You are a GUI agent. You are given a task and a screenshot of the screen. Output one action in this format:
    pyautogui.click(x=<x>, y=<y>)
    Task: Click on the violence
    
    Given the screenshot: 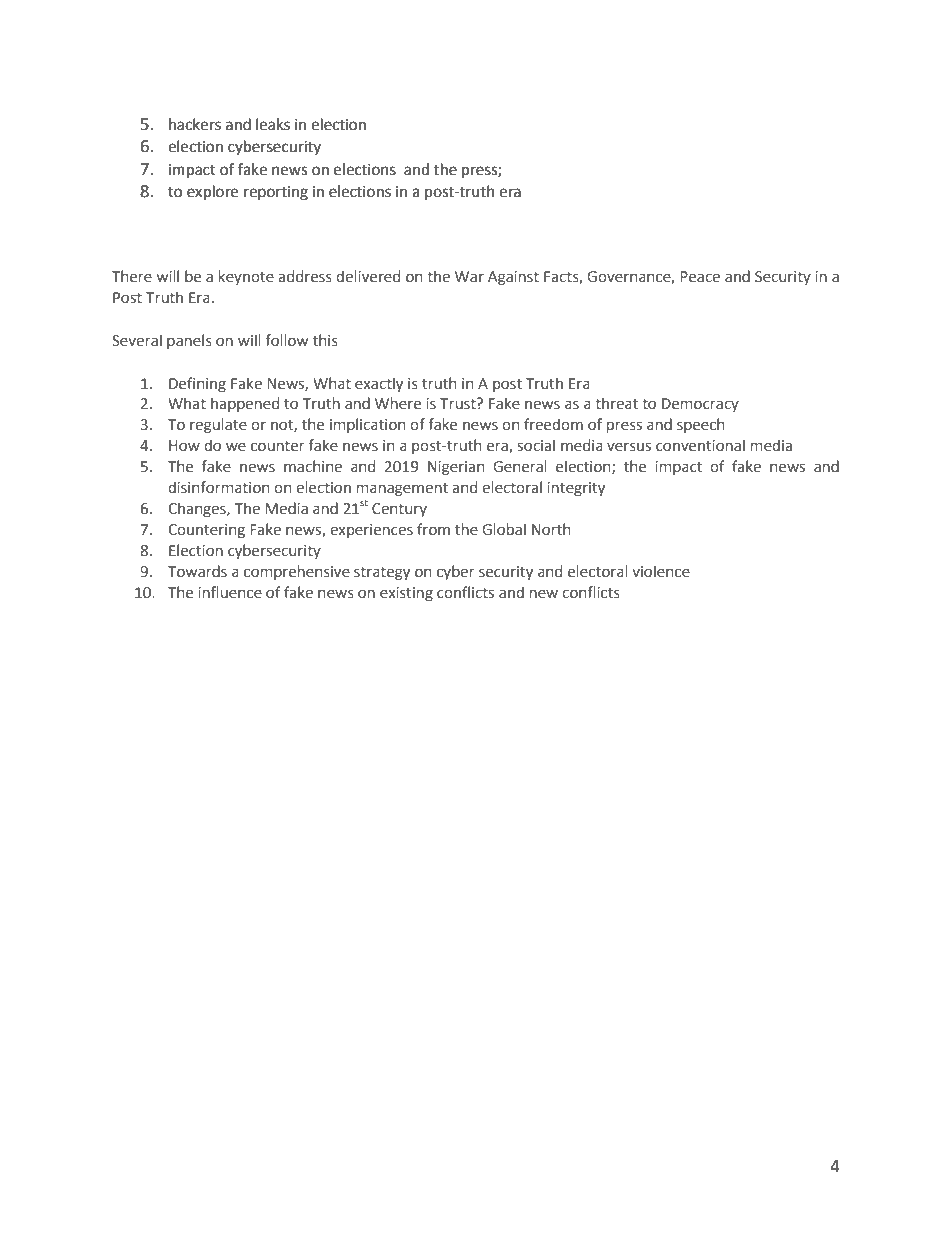 What is the action you would take?
    pyautogui.click(x=661, y=571)
